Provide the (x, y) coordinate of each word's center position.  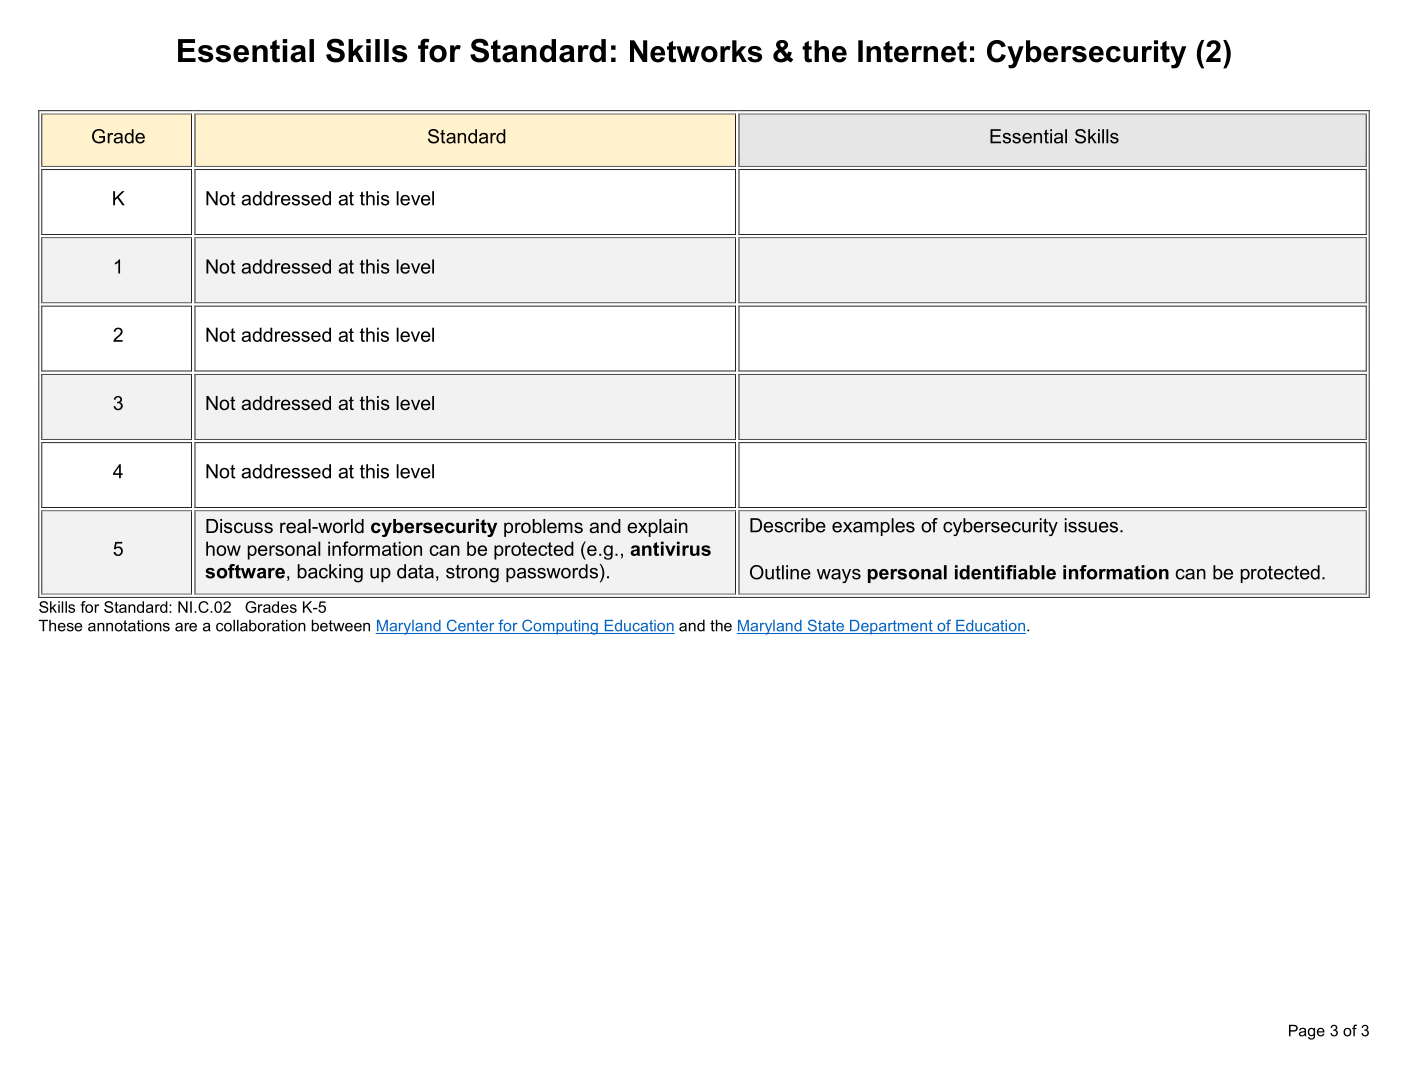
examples (873, 527)
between (340, 625)
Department (891, 627)
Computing (560, 627)
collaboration (261, 625)
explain (657, 528)
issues (1092, 525)
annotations (129, 625)
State (825, 626)
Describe (788, 525)
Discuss (239, 526)
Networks (696, 51)
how (223, 548)
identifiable (1005, 572)
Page (1307, 1032)
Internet (912, 51)
